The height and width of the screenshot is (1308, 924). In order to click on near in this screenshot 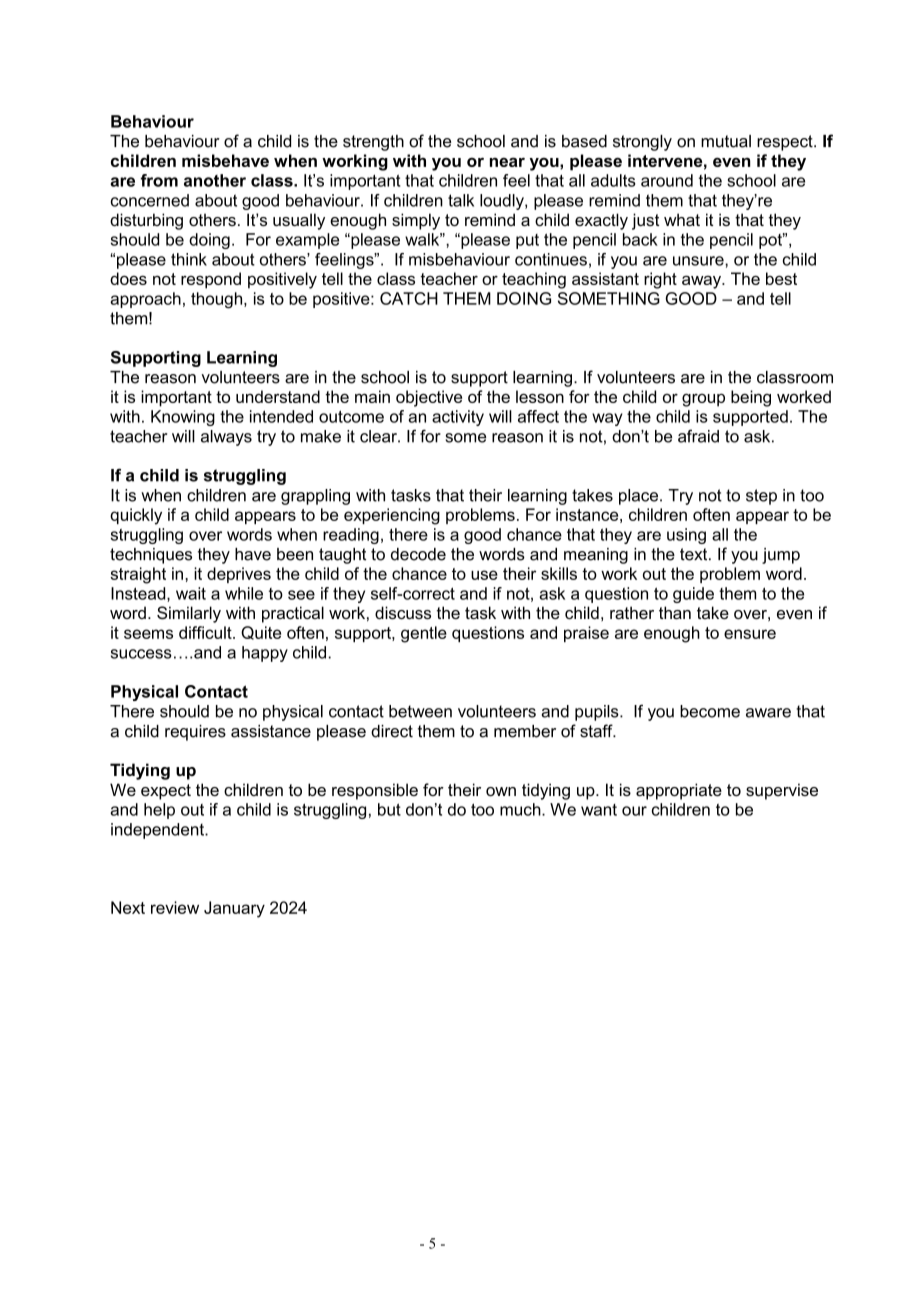, I will do `click(507, 162)`.
